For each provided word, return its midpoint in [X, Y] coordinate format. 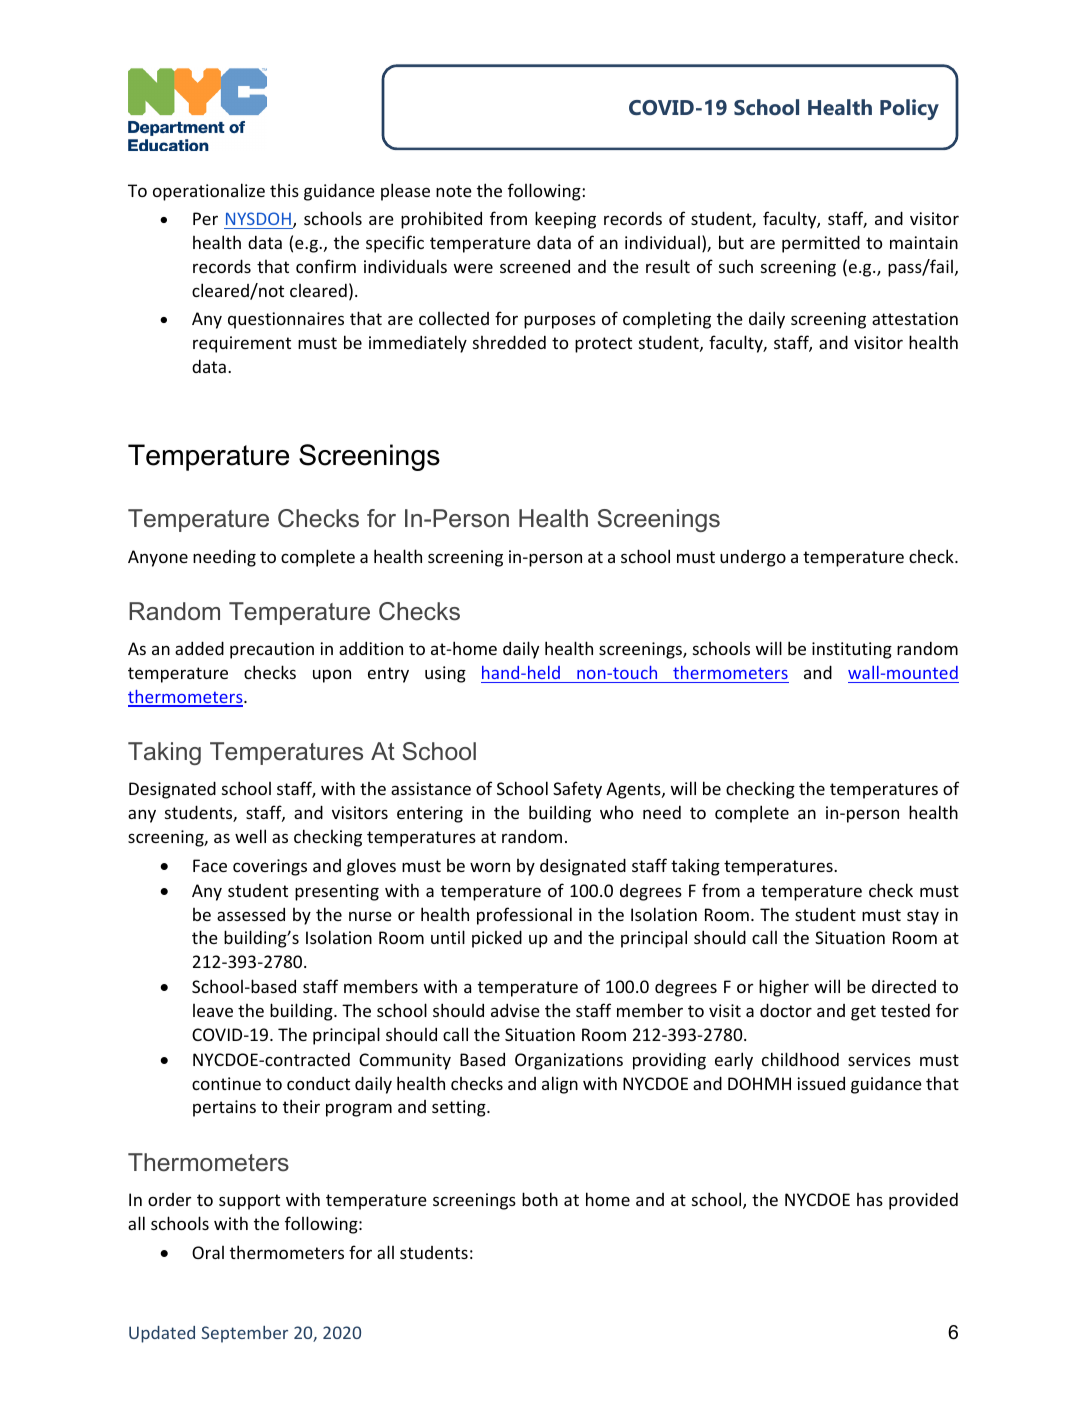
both [540, 1199]
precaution [272, 650]
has [870, 1199]
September [244, 1334]
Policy [909, 109]
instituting [852, 650]
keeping [565, 220]
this [284, 190]
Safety [577, 790]
